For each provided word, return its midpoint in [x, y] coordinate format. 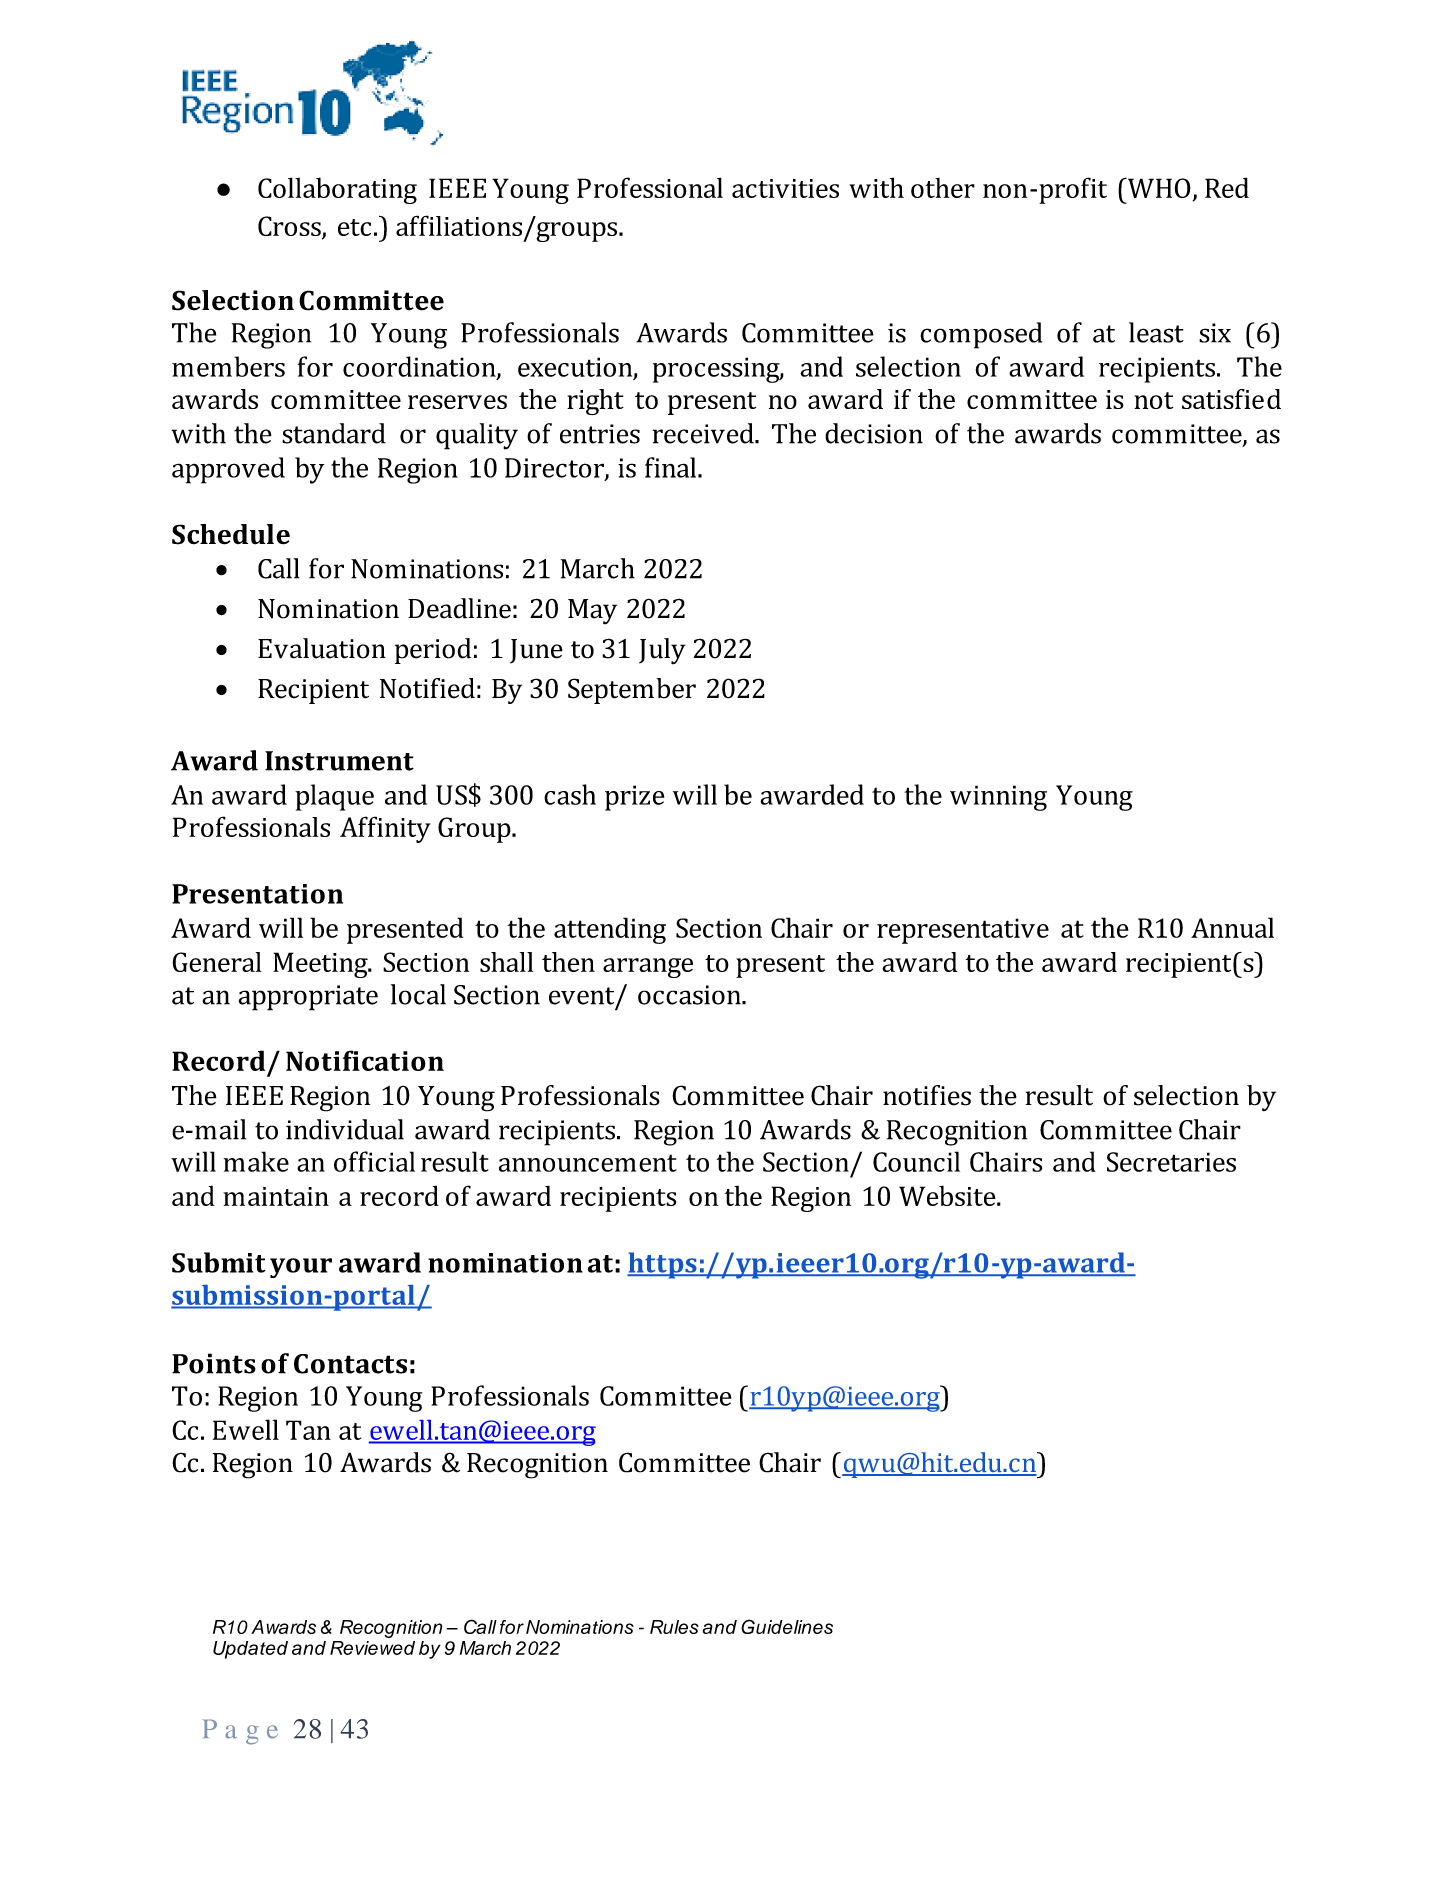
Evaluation [322, 648]
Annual [1232, 927]
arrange [648, 968]
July [662, 651]
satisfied [1231, 399]
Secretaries [1171, 1162]
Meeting [321, 965]
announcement [588, 1163]
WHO [1158, 187]
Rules [674, 1627]
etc [354, 227]
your [301, 1268]
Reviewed [372, 1648]
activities [785, 188]
